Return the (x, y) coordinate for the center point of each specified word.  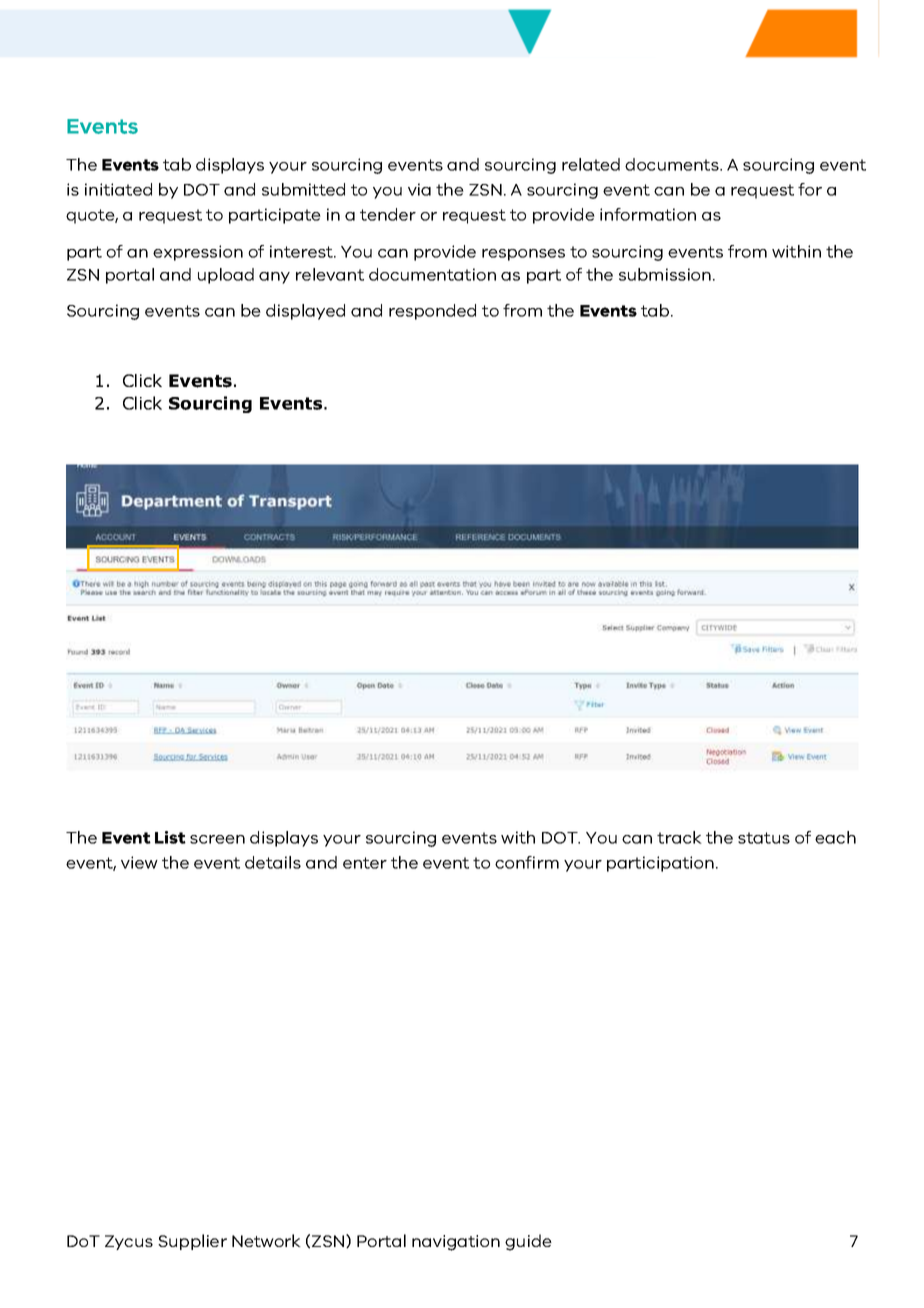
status (764, 838)
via (419, 189)
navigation (456, 1243)
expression (198, 253)
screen (217, 839)
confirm (527, 862)
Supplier (192, 1242)
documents (673, 164)
